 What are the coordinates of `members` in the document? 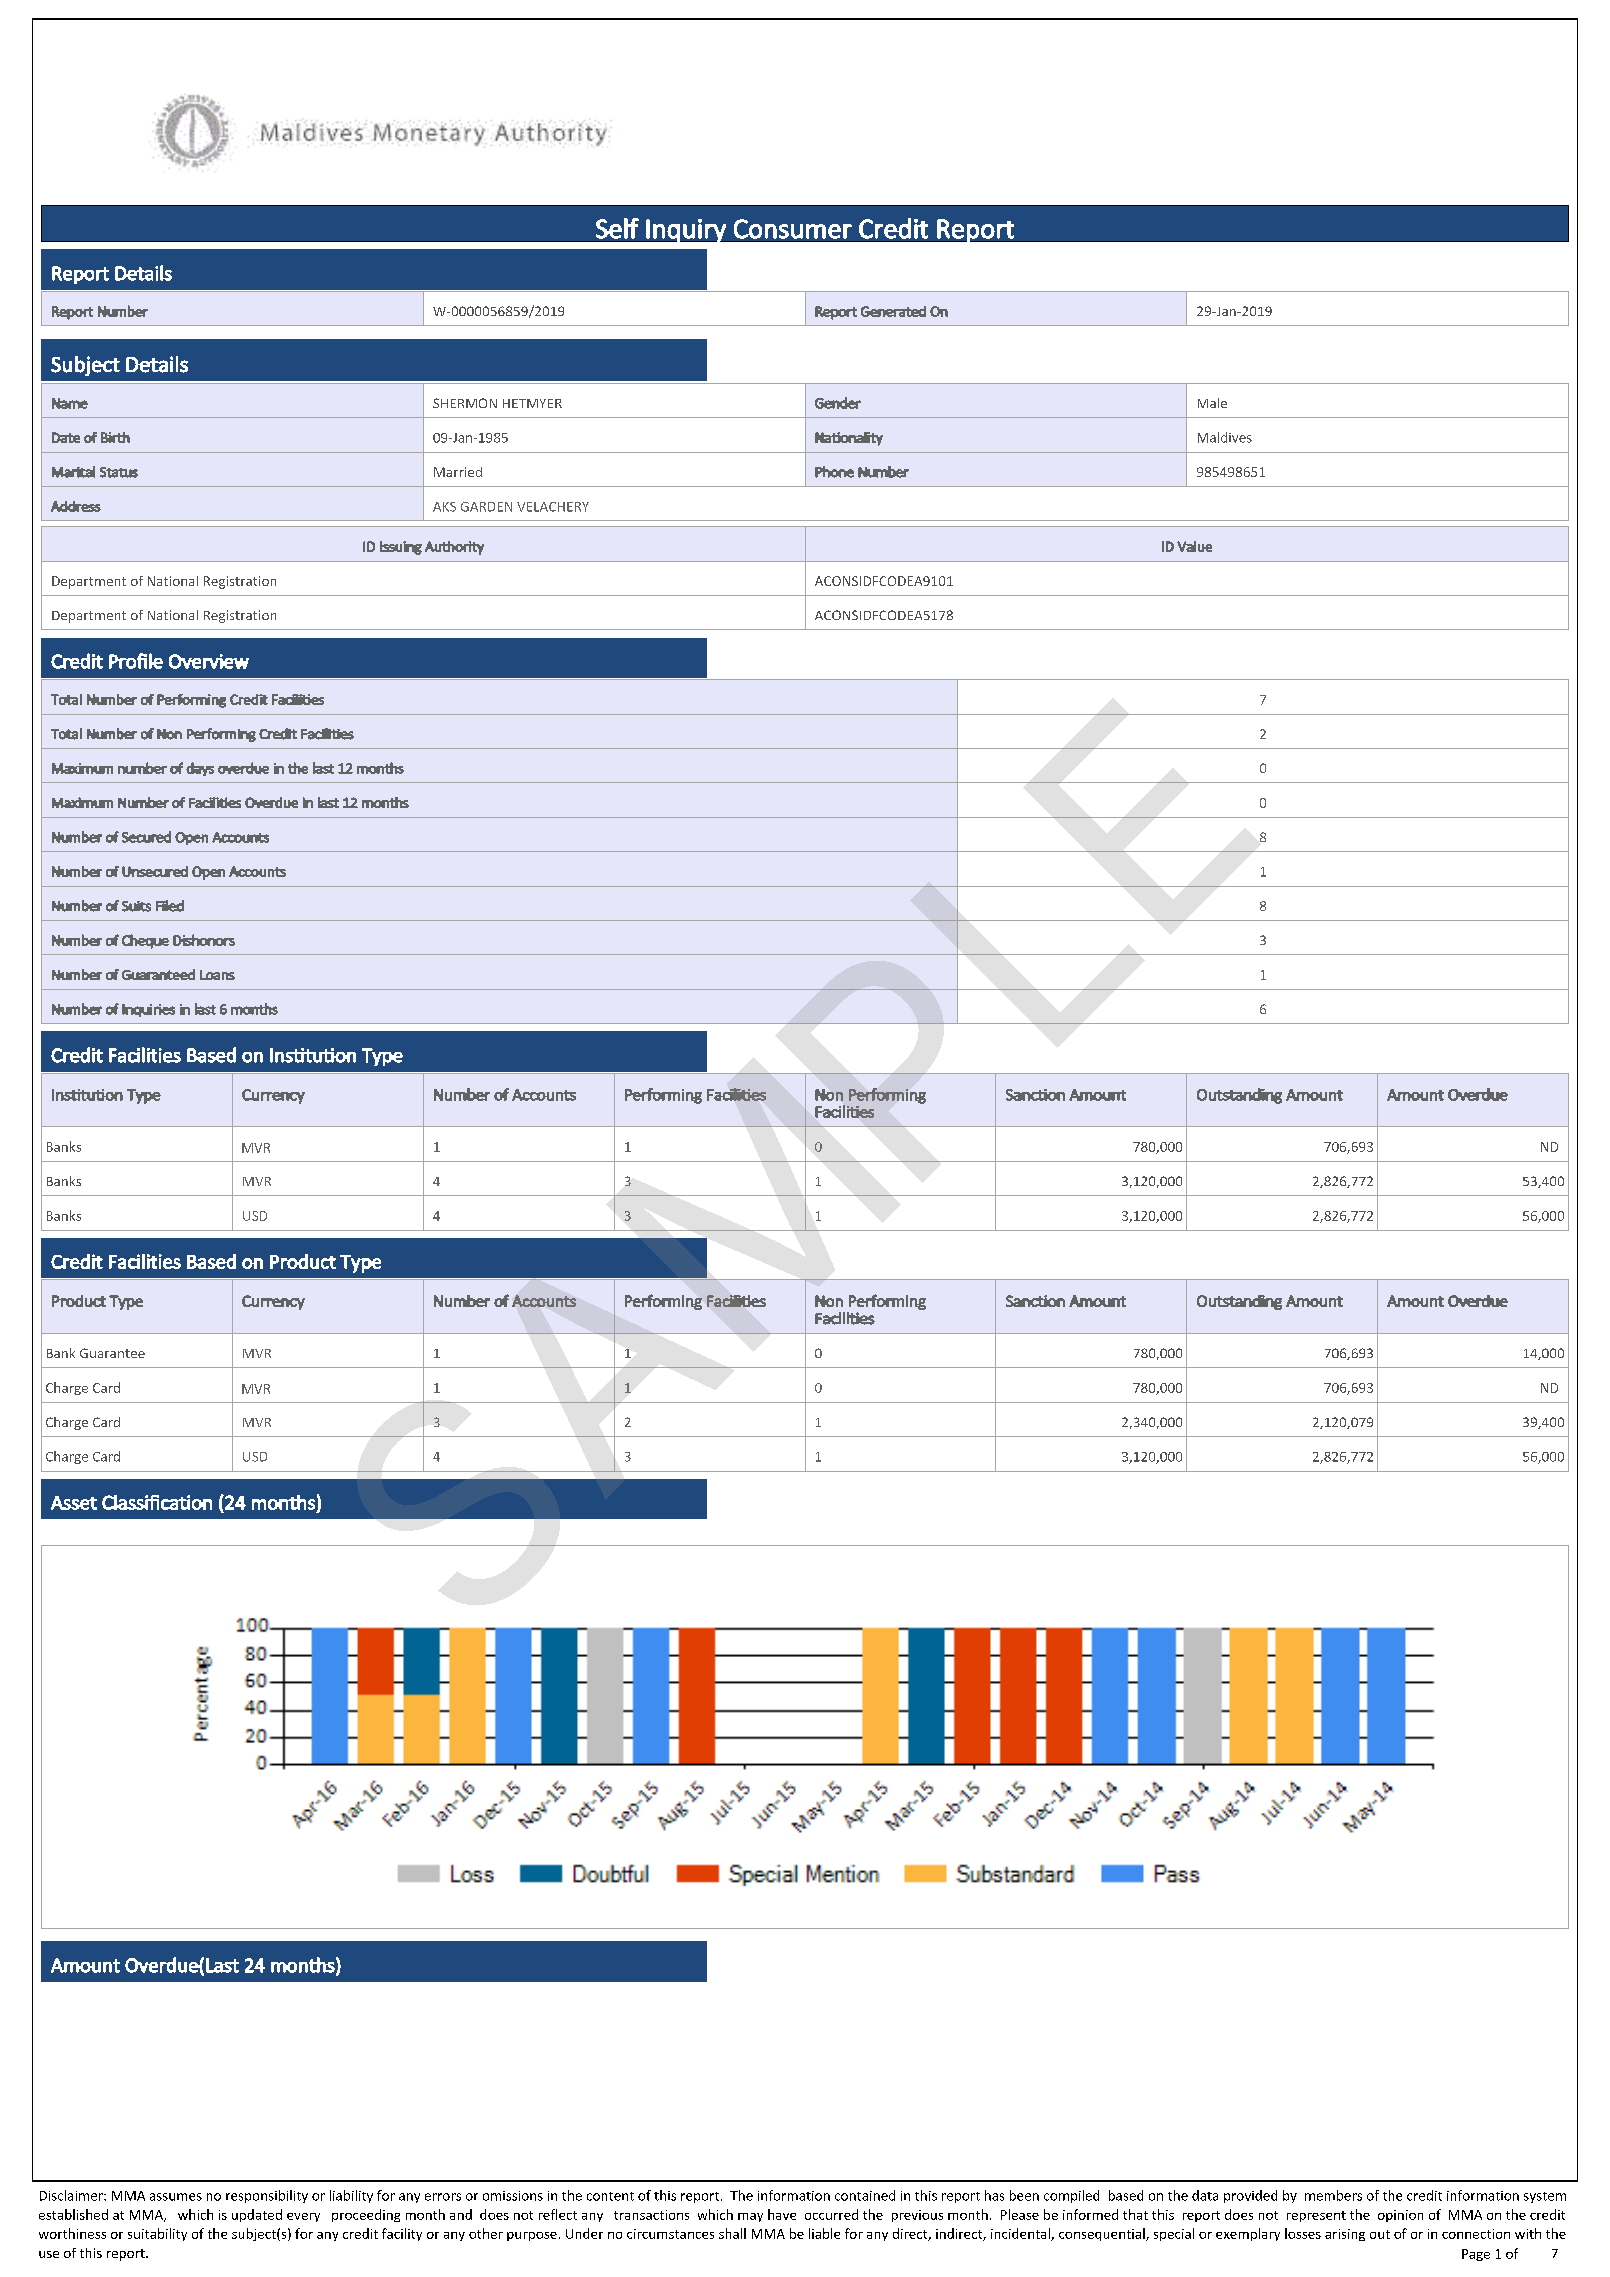 It's located at (1333, 2195).
